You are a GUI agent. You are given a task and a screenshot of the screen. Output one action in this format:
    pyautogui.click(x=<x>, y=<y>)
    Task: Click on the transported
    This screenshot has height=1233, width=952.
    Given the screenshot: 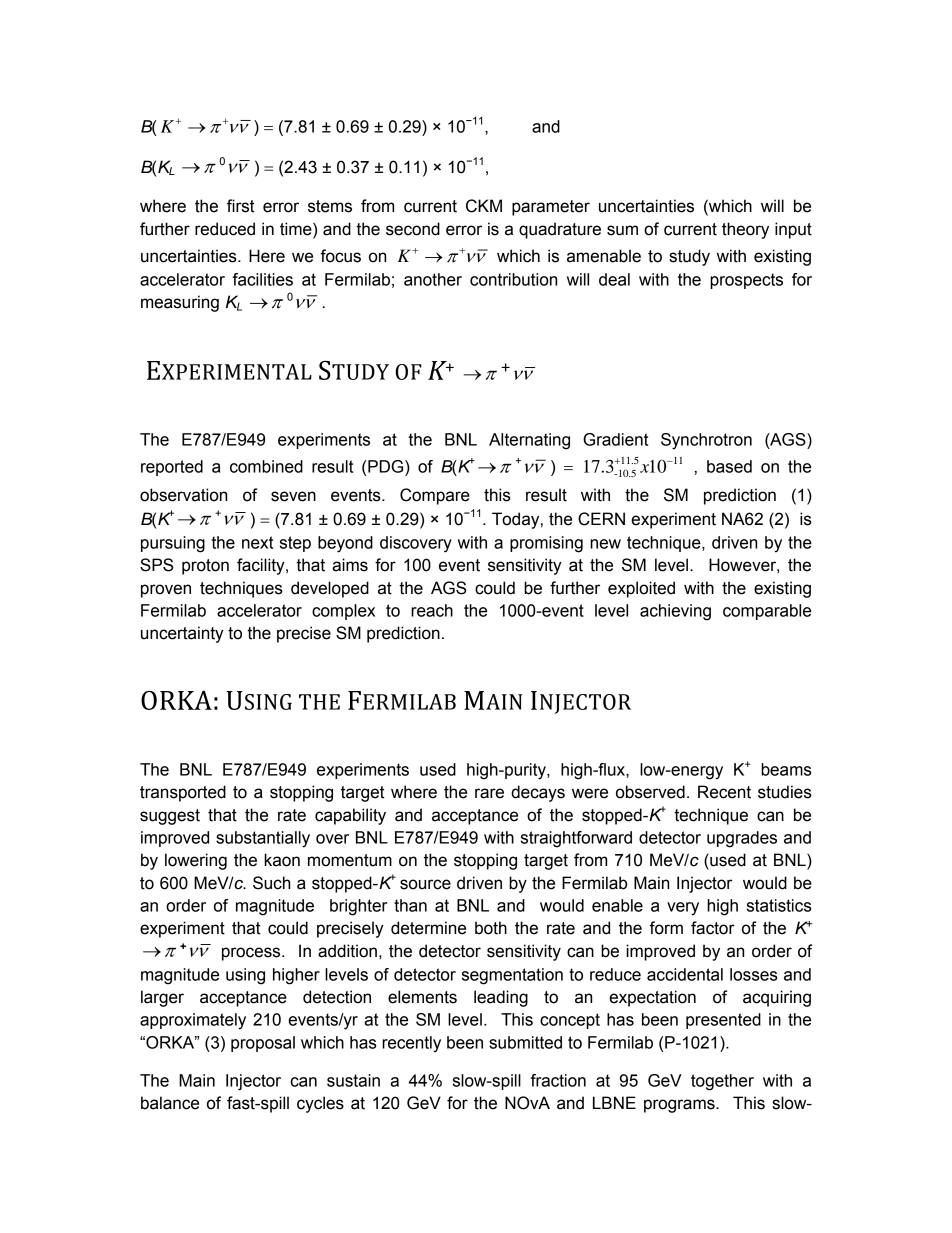 What is the action you would take?
    pyautogui.click(x=183, y=793)
